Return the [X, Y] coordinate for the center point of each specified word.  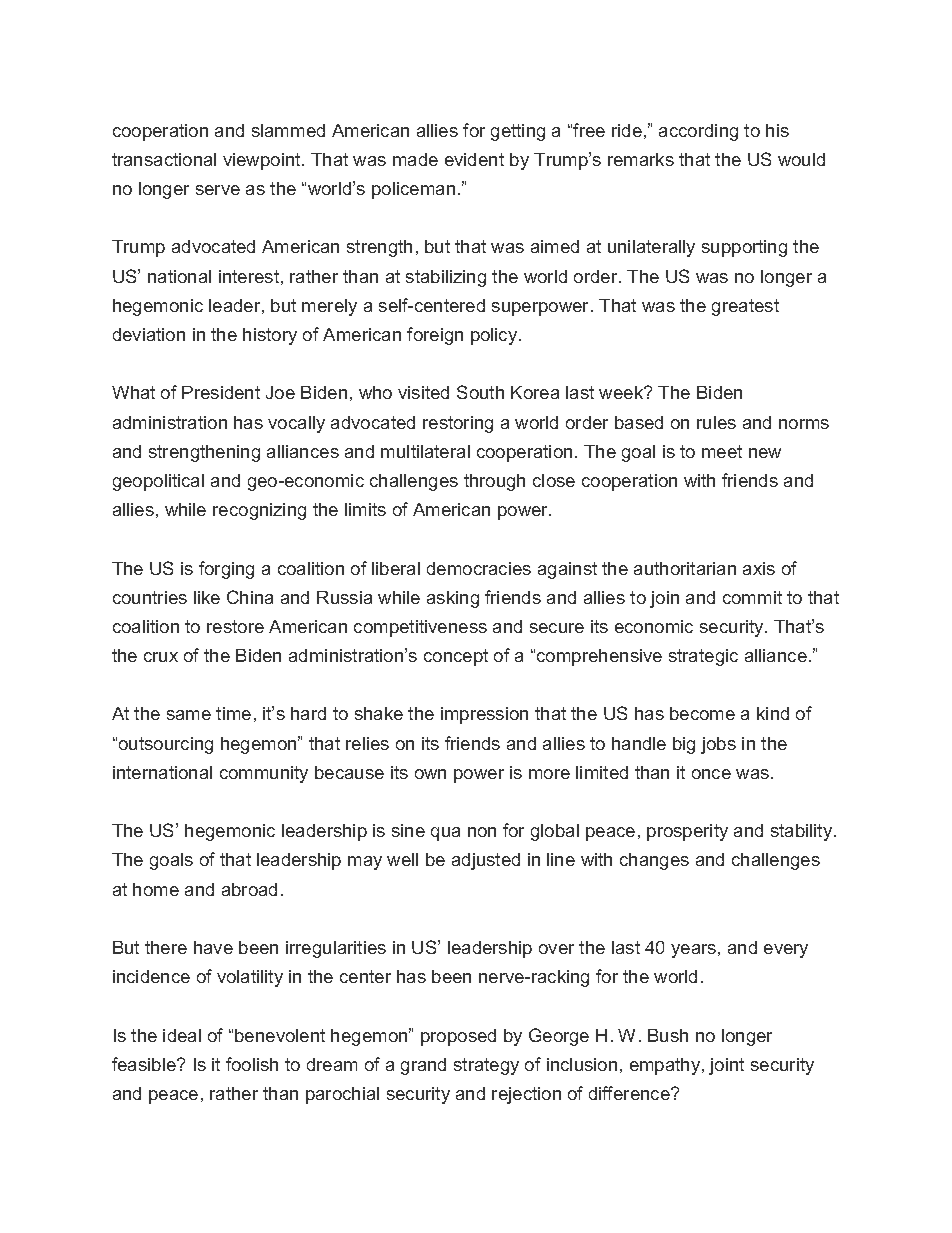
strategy [486, 1066]
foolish [252, 1064]
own [430, 774]
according [698, 132]
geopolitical [158, 482]
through [494, 482]
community [264, 774]
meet [722, 451]
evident [474, 159]
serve [218, 190]
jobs [718, 745]
